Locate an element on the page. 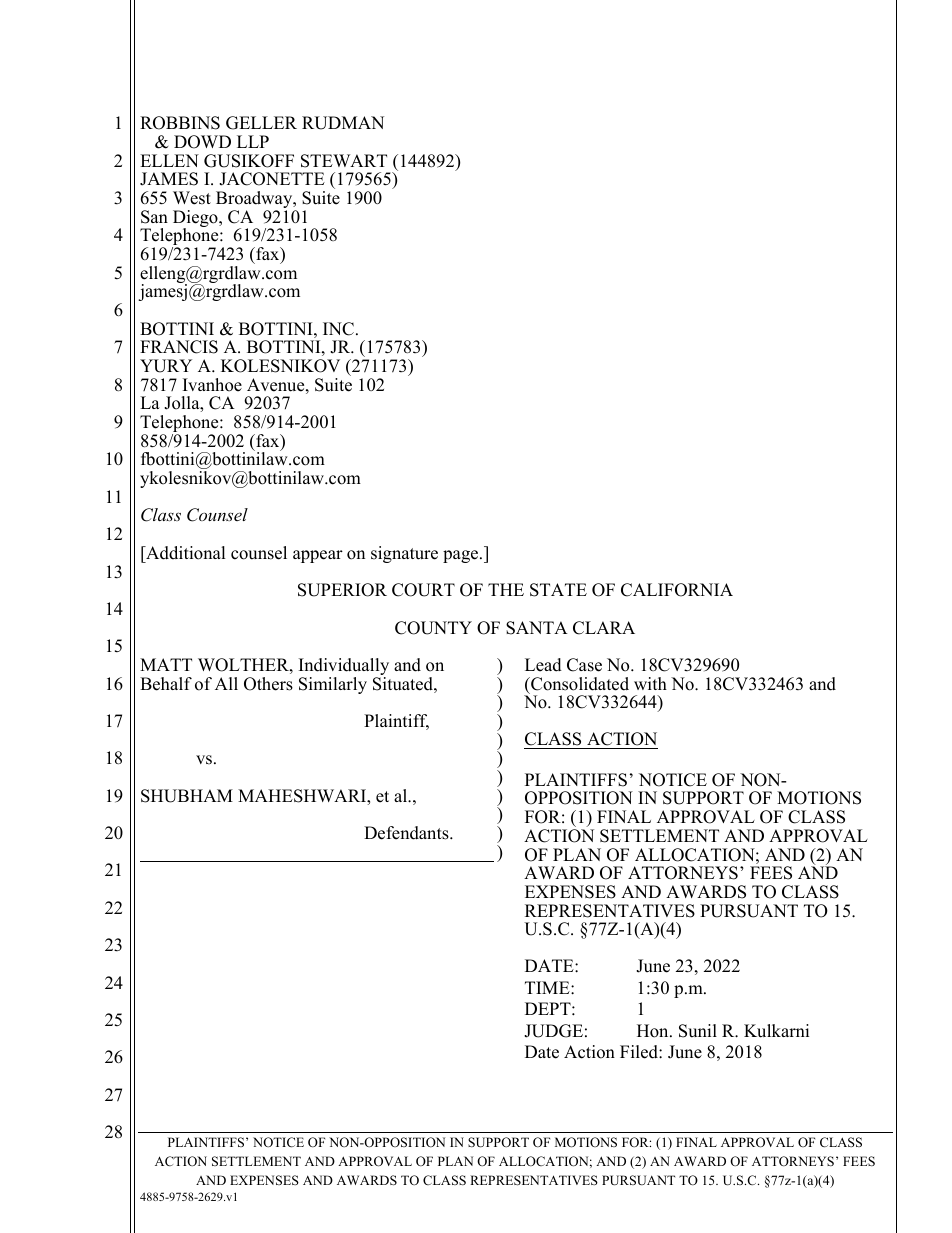 The height and width of the document is (1233, 952). TIME is located at coordinates (548, 987).
